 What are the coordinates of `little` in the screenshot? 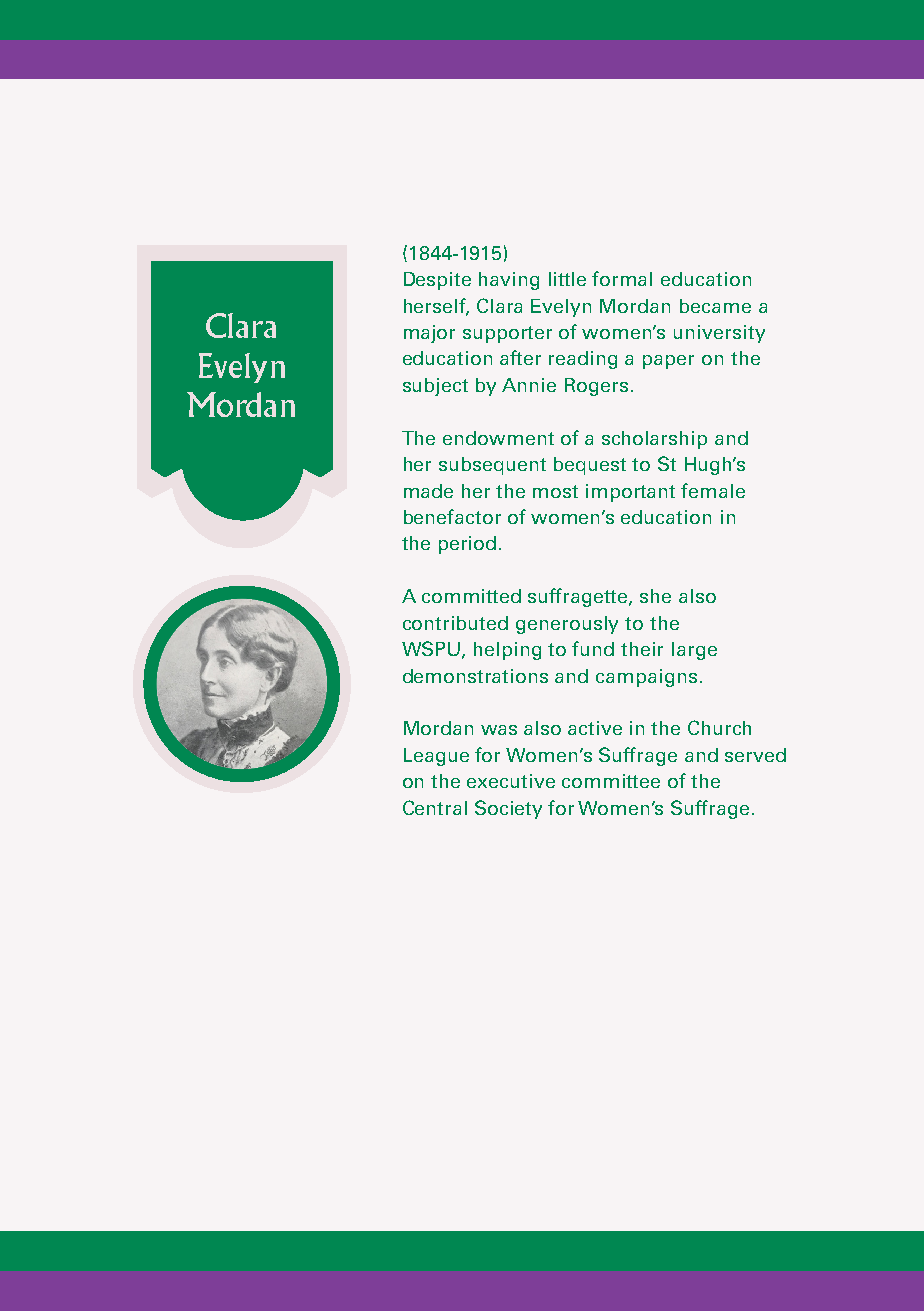 It's located at (567, 279).
